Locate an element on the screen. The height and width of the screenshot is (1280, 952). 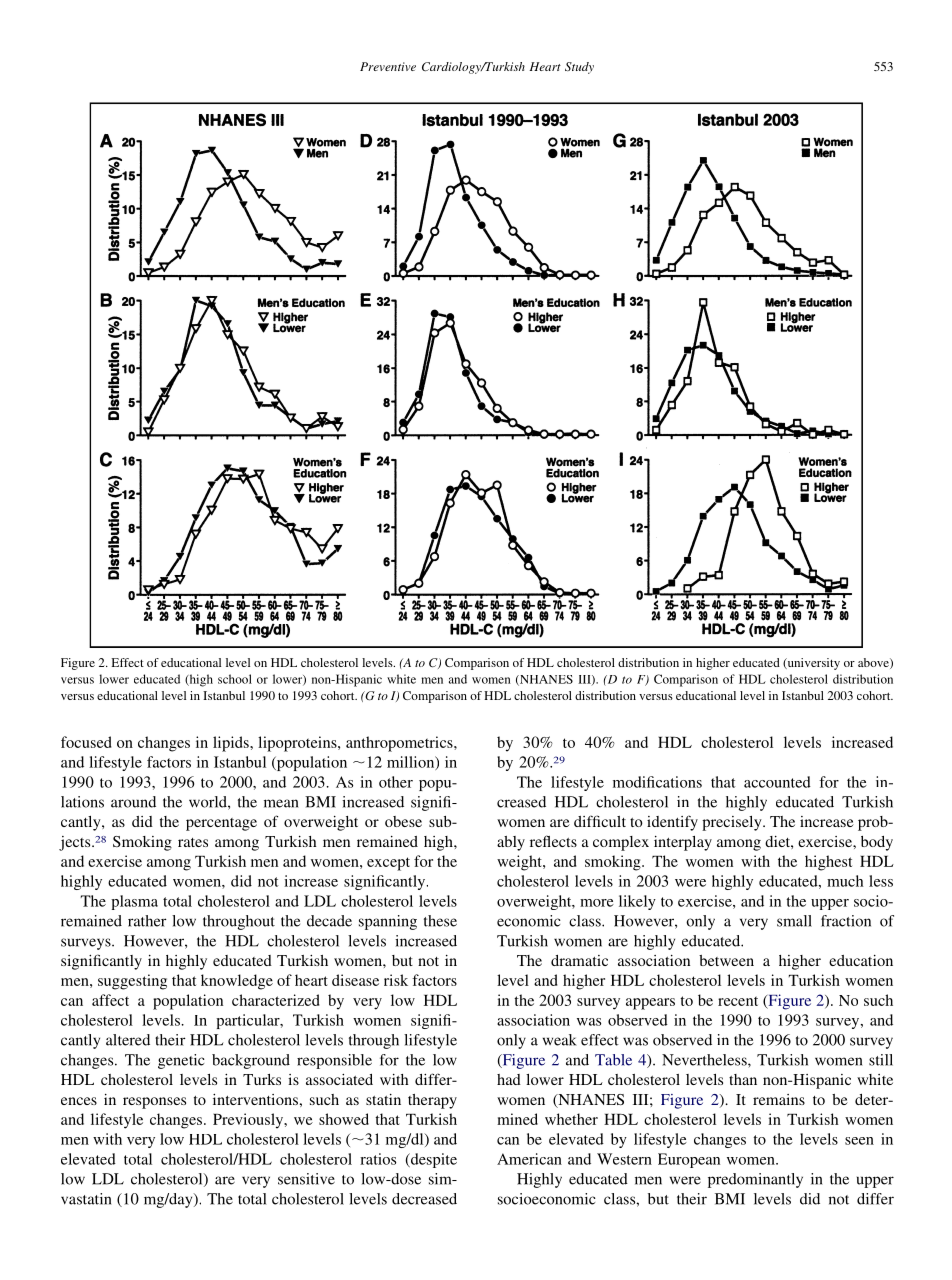
modifications is located at coordinates (657, 782).
